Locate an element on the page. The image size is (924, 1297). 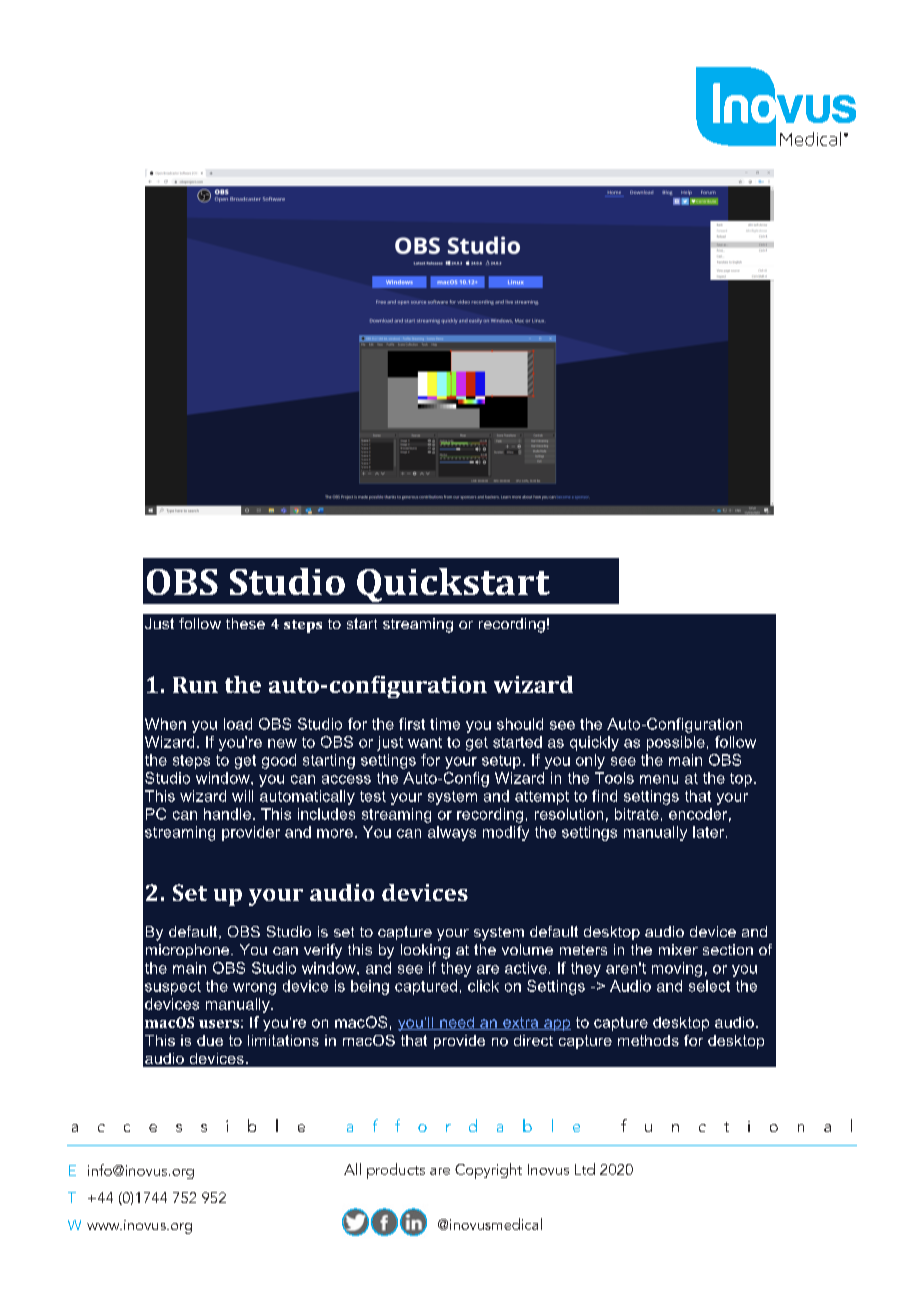
time is located at coordinates (445, 724).
